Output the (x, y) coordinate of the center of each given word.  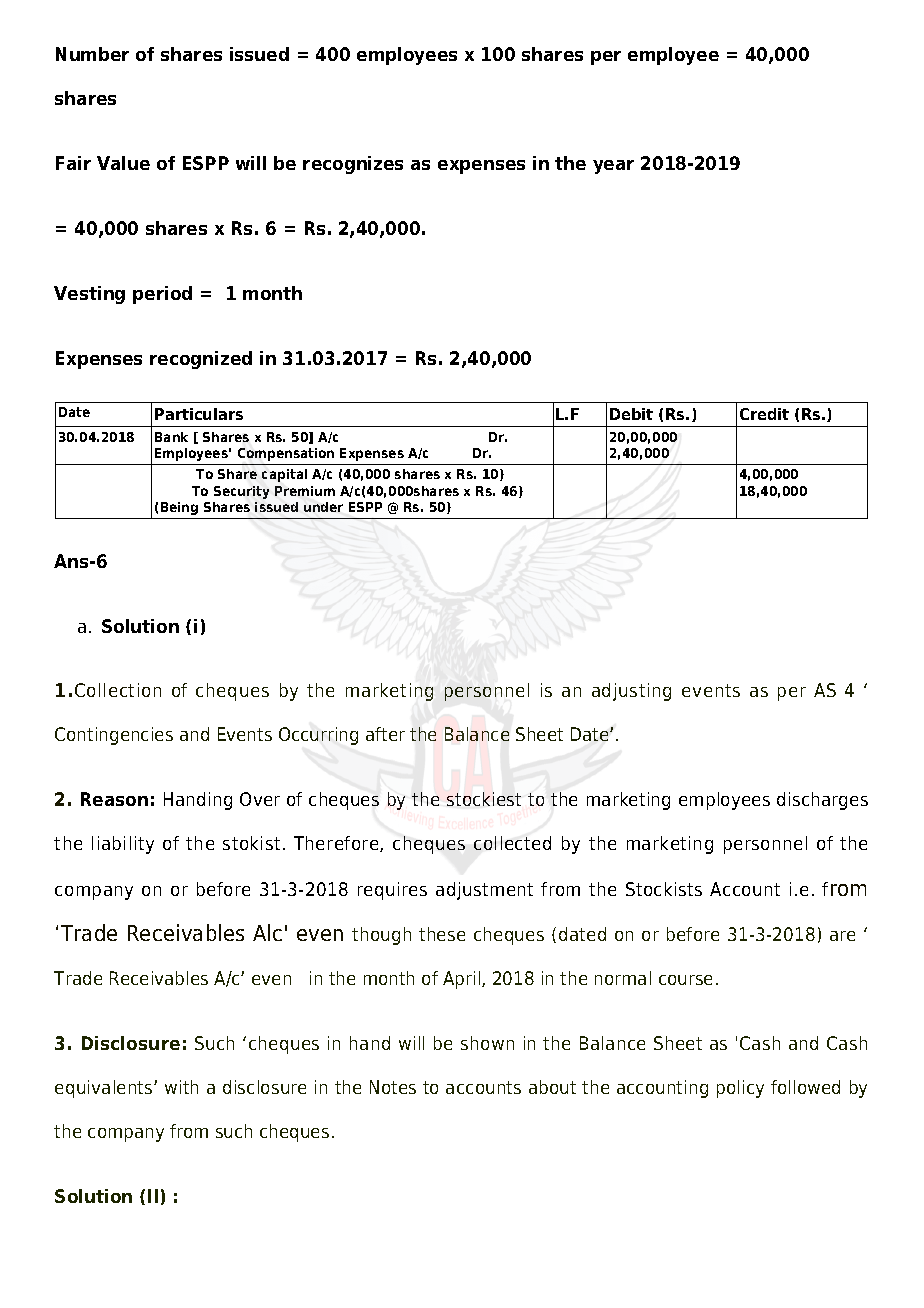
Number (92, 54)
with (181, 1087)
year (613, 167)
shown (487, 1043)
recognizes (353, 165)
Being (179, 508)
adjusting (631, 692)
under (323, 507)
